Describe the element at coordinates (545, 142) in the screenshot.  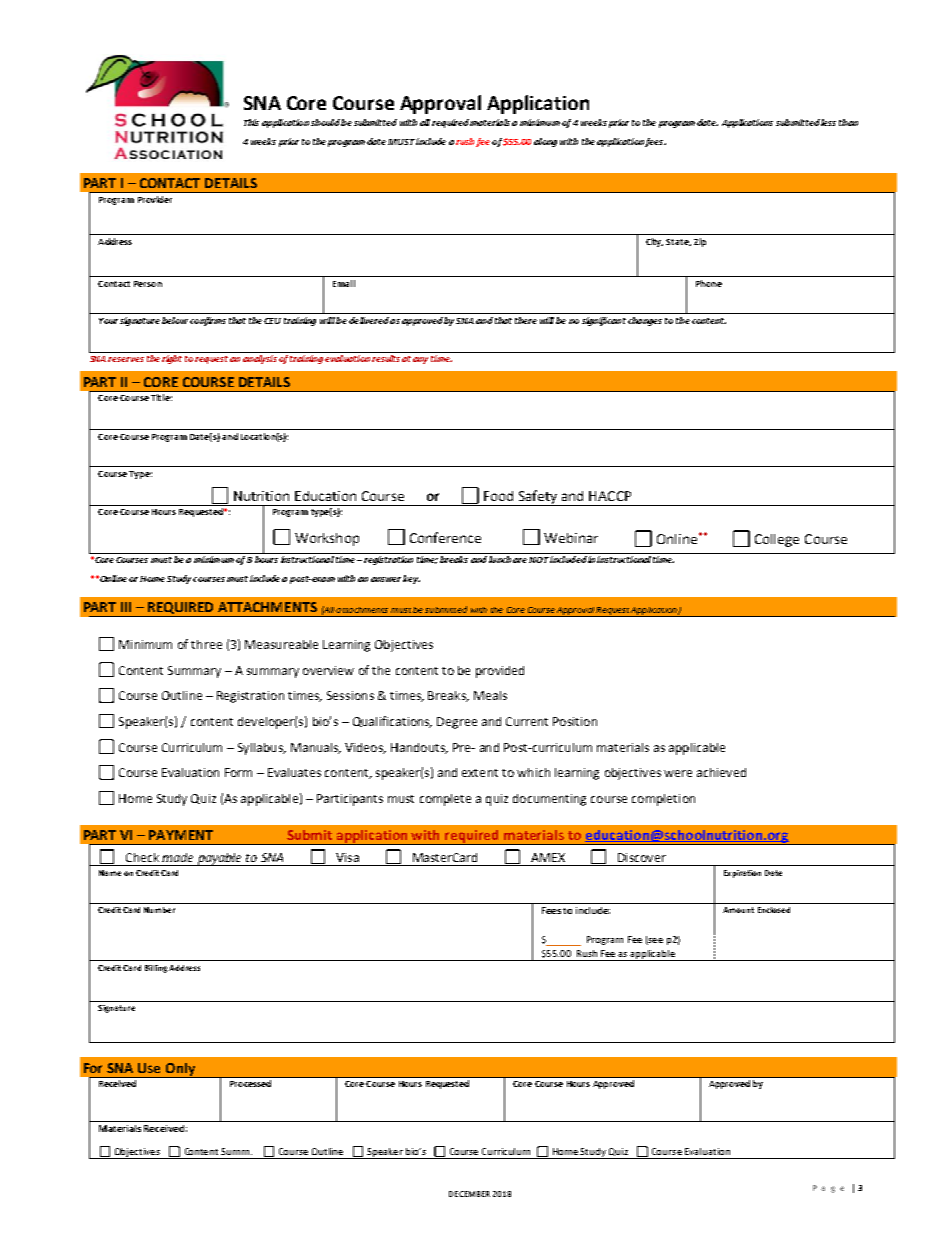
I see `along` at that location.
